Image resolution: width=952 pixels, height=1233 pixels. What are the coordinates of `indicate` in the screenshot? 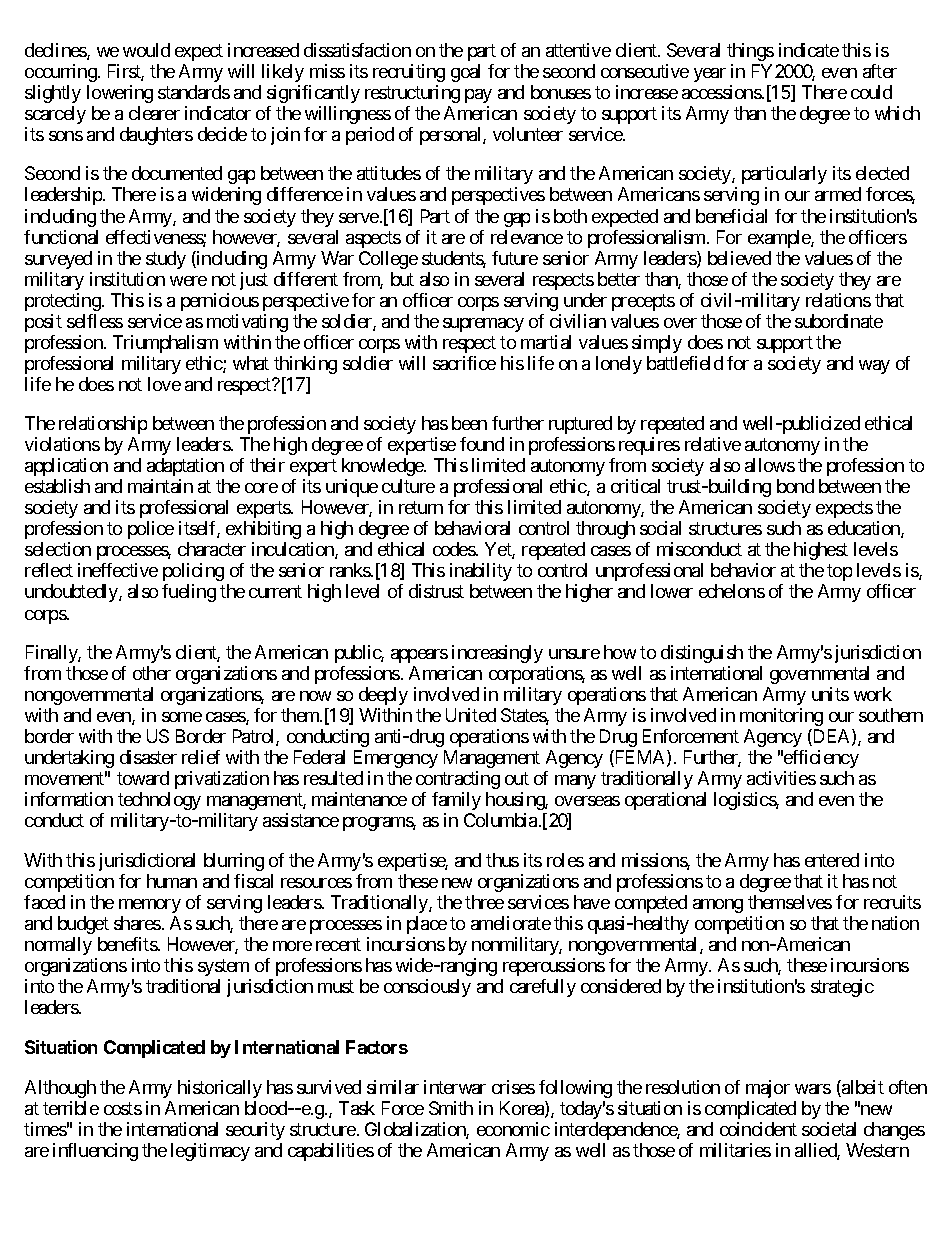 It's located at (809, 50).
